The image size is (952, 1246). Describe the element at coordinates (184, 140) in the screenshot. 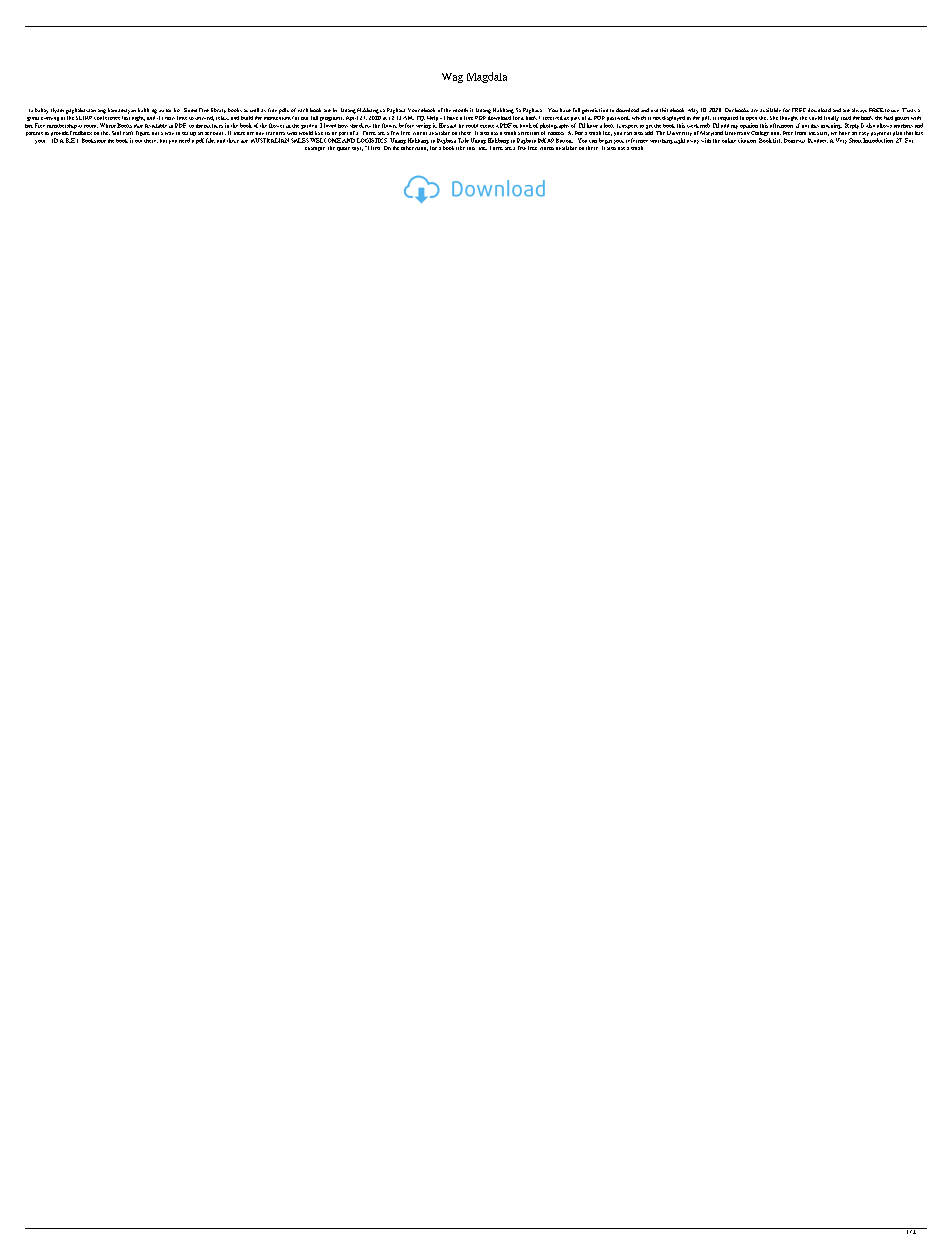

I see `need` at that location.
